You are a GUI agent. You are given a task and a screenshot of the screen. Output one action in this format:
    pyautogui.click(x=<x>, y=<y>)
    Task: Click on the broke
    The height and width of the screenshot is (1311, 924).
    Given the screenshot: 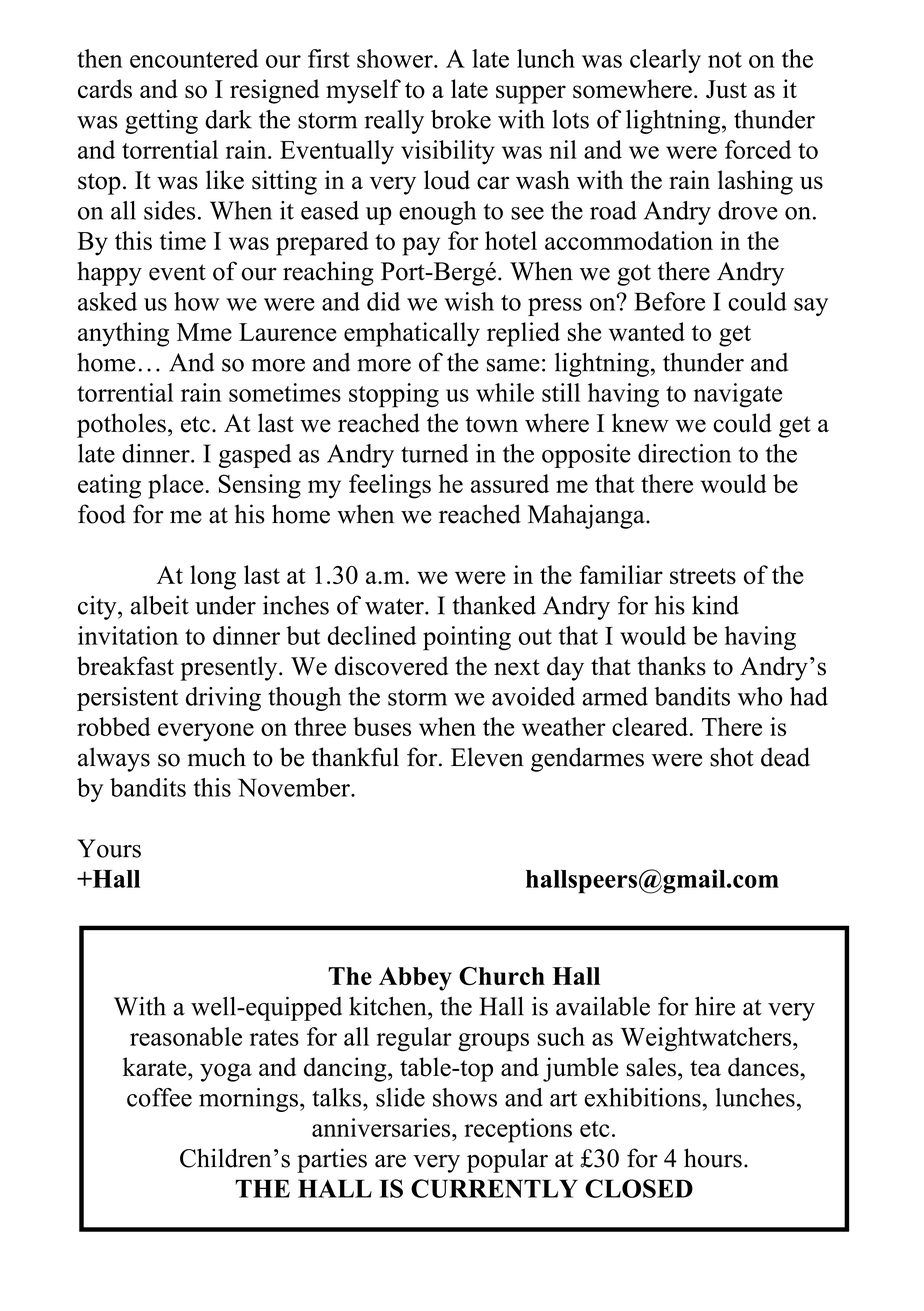 What is the action you would take?
    pyautogui.click(x=461, y=119)
